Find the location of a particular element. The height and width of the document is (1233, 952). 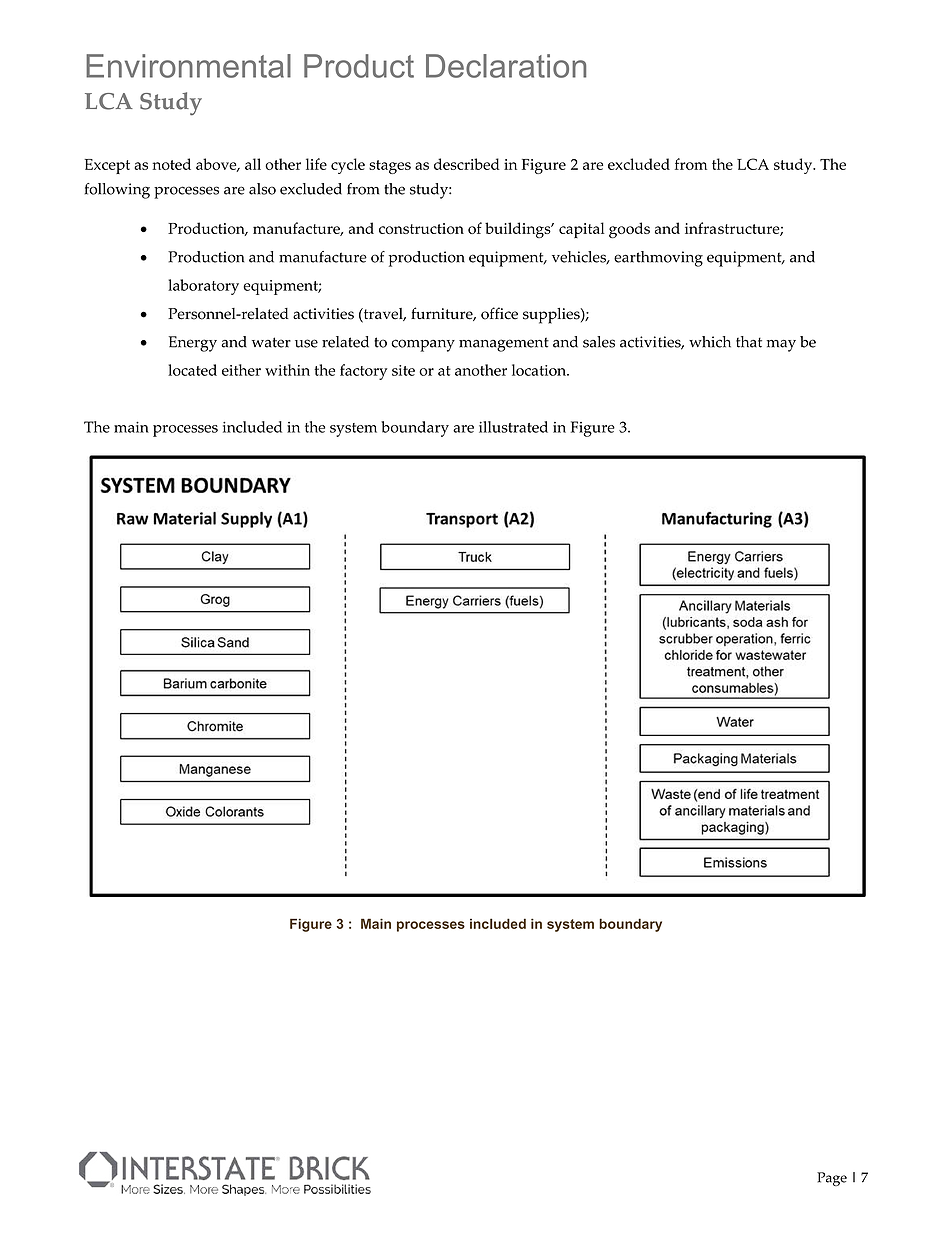

Page is located at coordinates (832, 1179).
